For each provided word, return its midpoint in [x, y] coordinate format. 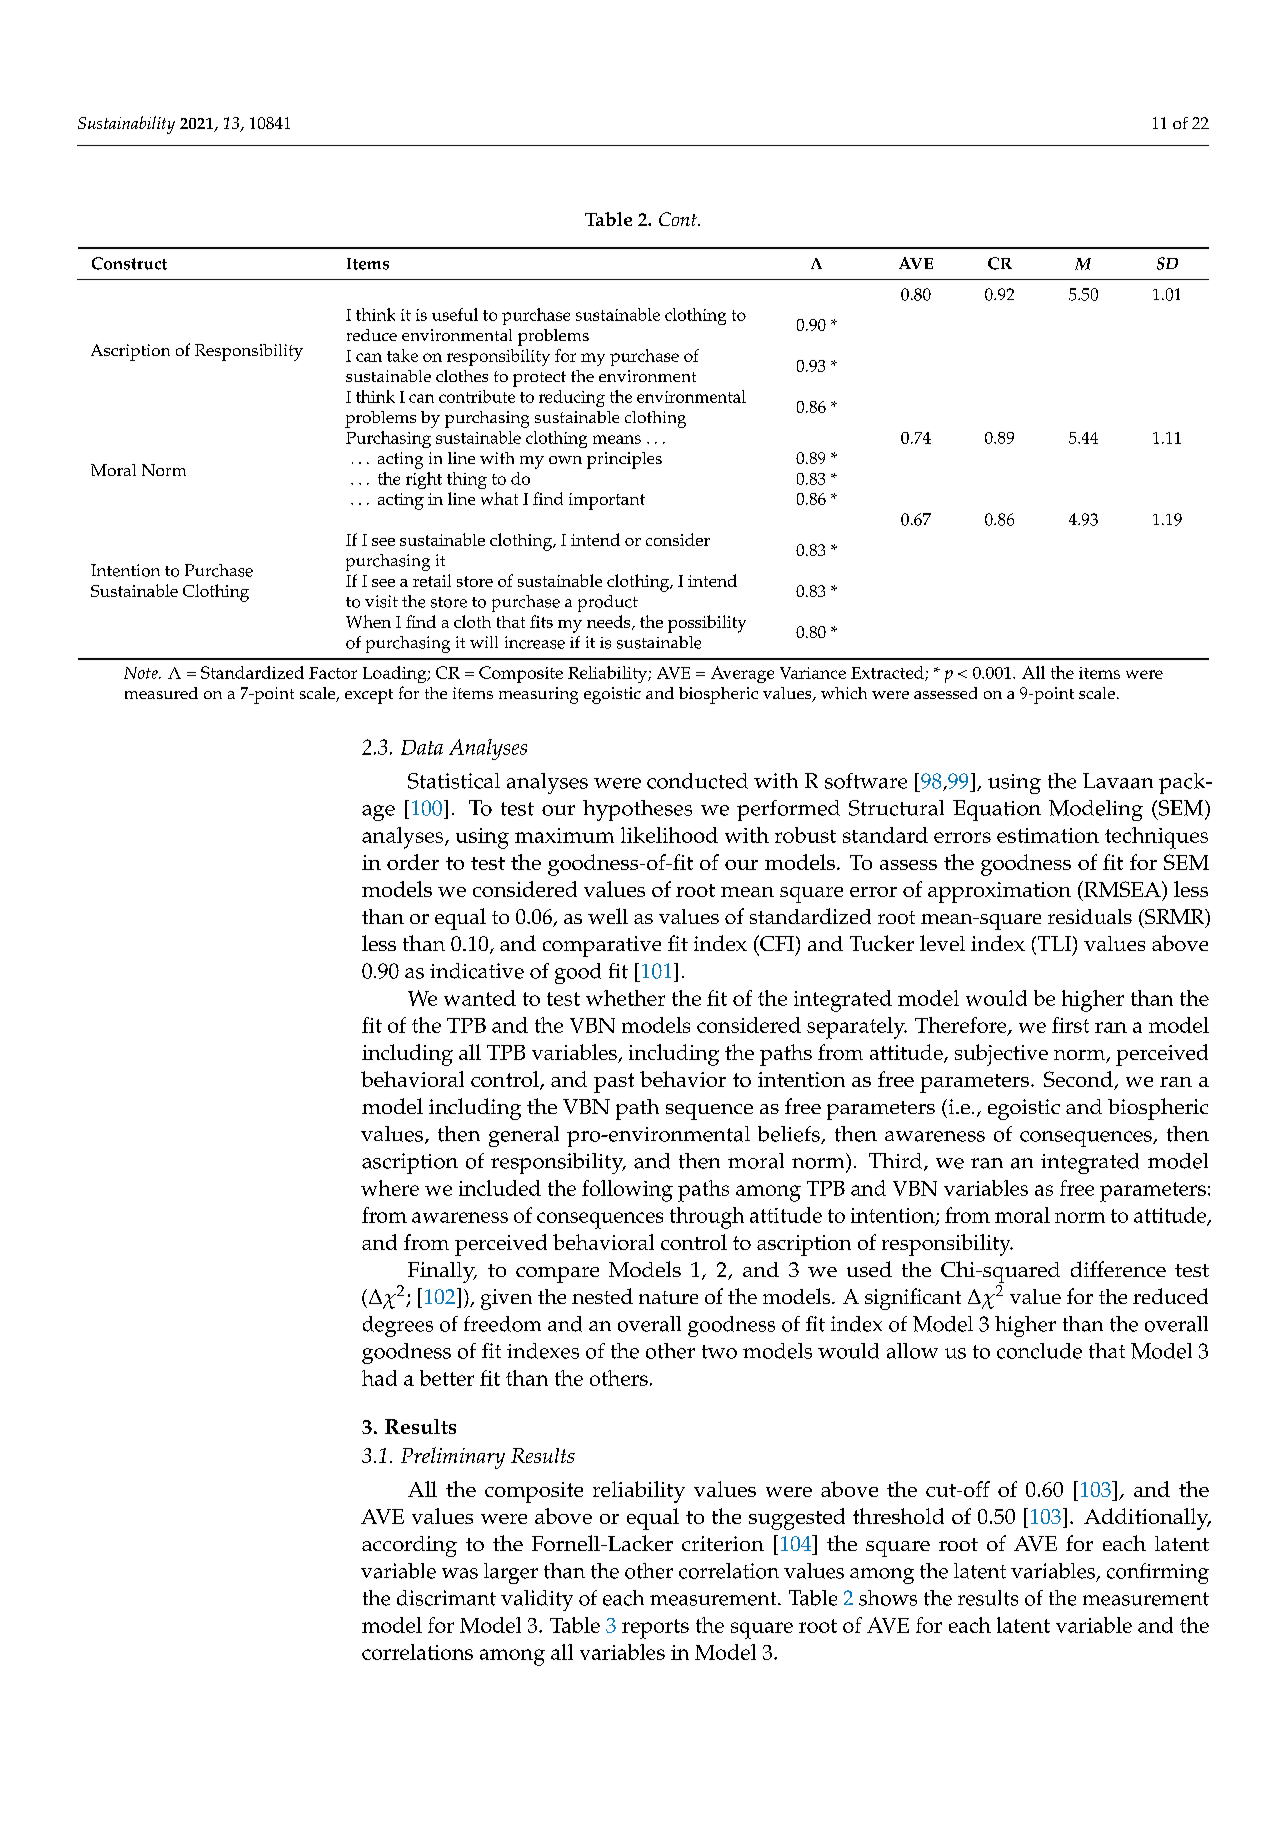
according [409, 1546]
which [844, 693]
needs [610, 622]
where [390, 1188]
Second [1079, 1080]
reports [655, 1629]
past [614, 1083]
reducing [572, 398]
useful [455, 314]
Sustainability [126, 125]
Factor [333, 673]
